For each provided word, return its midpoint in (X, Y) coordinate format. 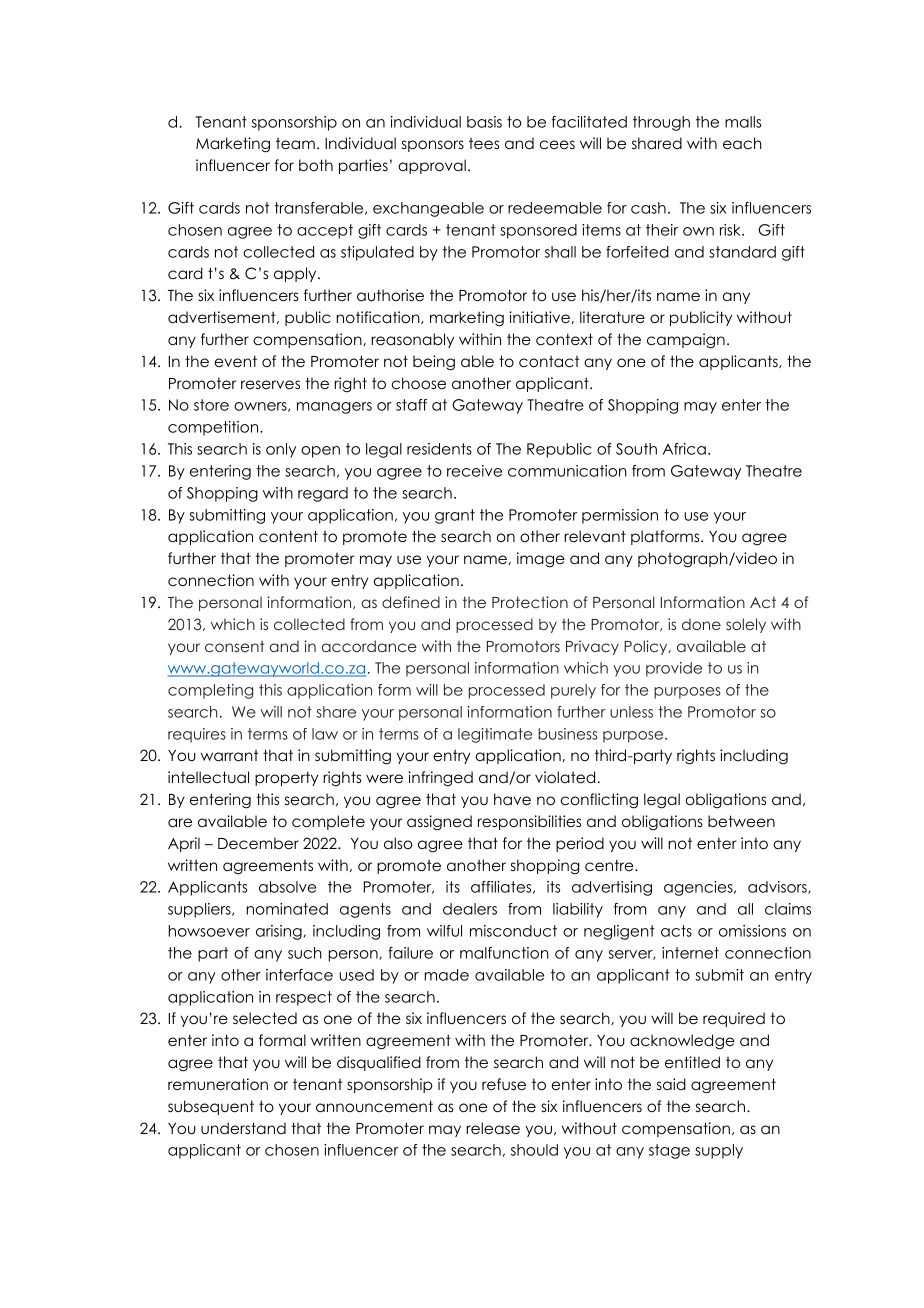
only (281, 450)
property (286, 778)
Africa (684, 449)
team (295, 143)
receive (474, 471)
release (493, 1128)
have (512, 799)
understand (243, 1128)
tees (484, 143)
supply (719, 1151)
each (742, 143)
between (741, 821)
